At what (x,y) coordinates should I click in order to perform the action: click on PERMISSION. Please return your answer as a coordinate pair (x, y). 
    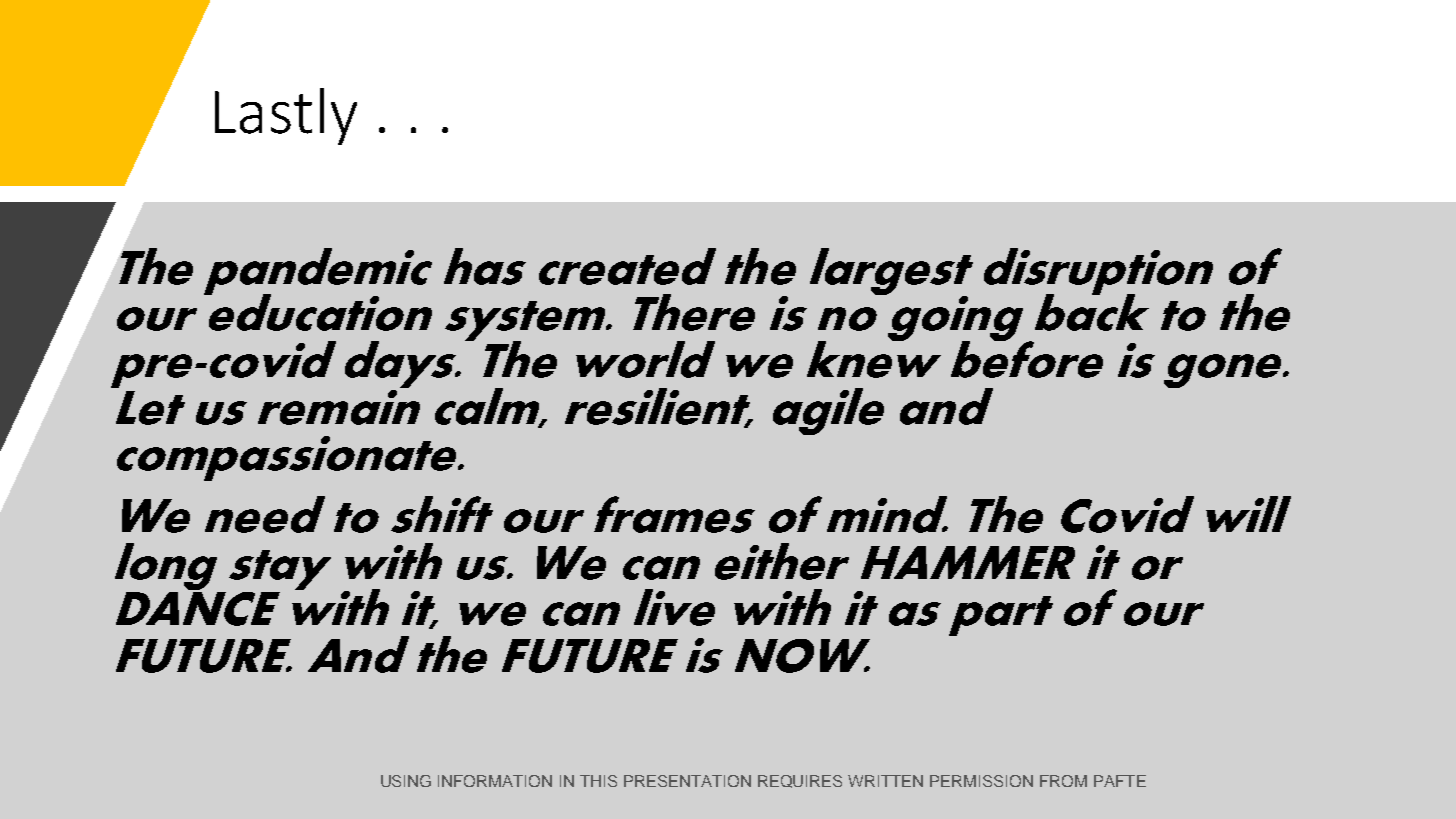
    Looking at the image, I should click on (981, 781).
